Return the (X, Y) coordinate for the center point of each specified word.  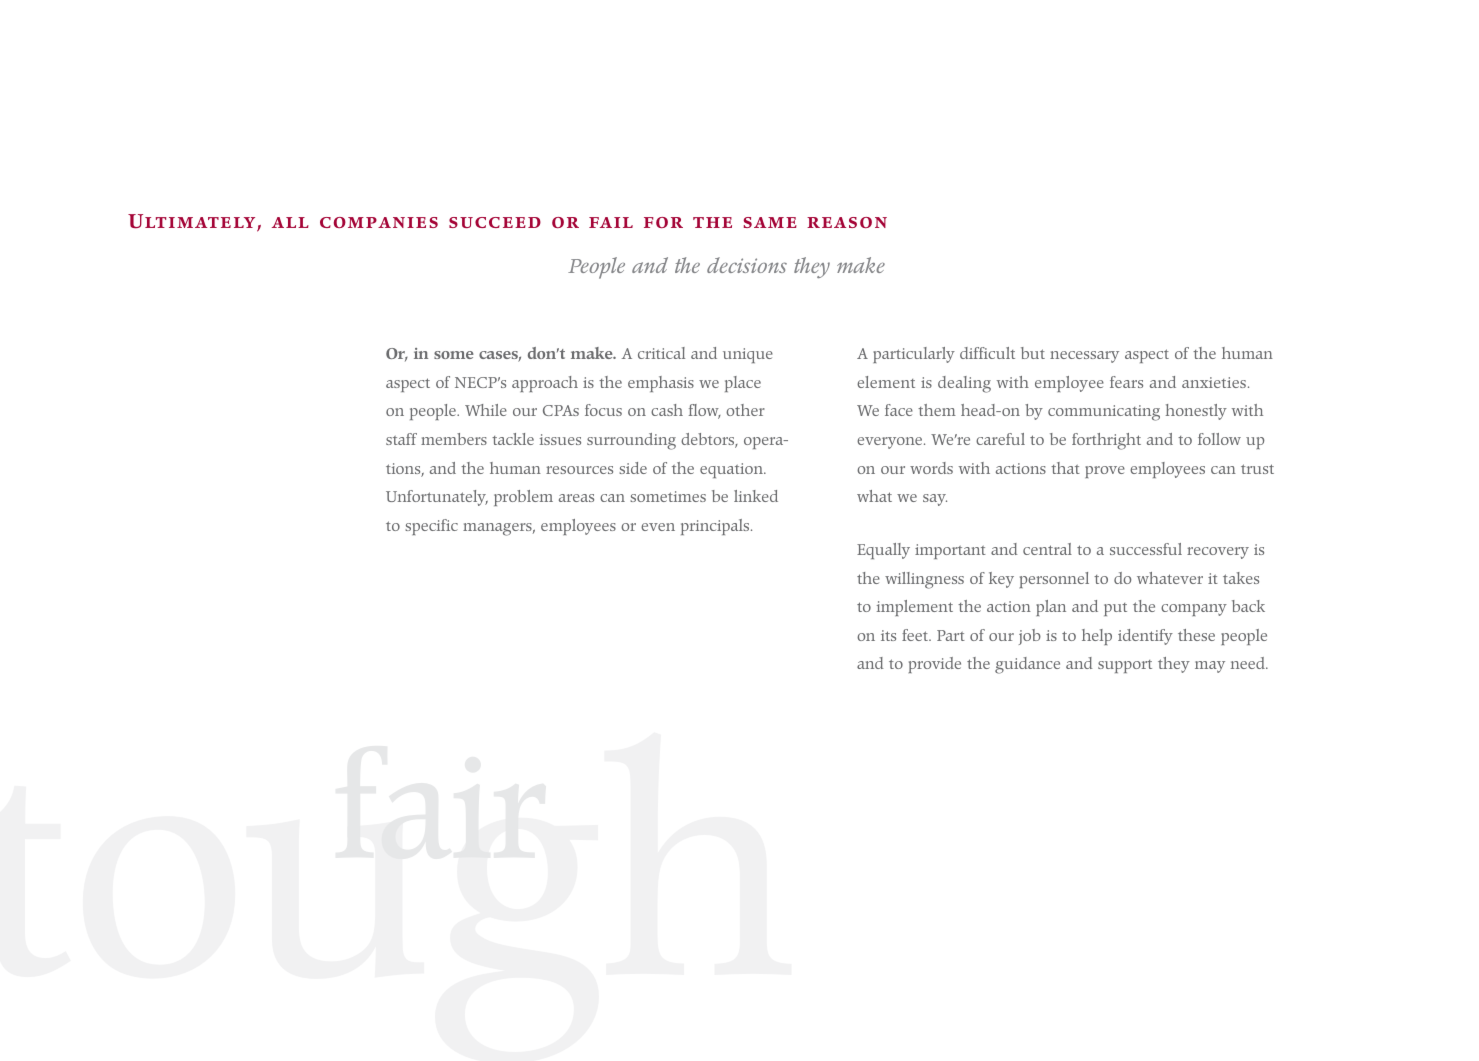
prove (1105, 472)
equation (732, 470)
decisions (747, 265)
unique (748, 355)
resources (579, 470)
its (888, 635)
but (1033, 353)
